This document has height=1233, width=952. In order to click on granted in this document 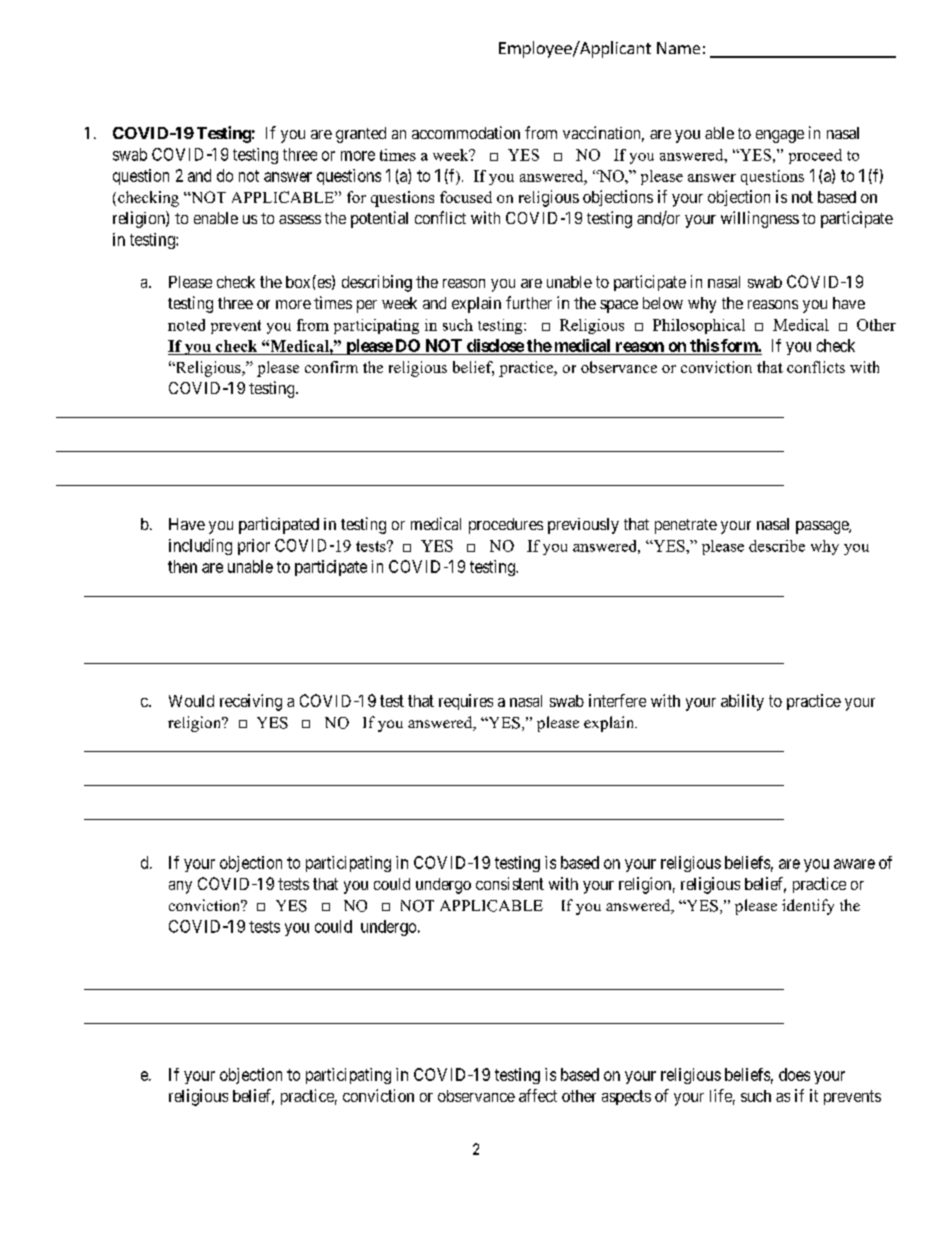, I will do `click(361, 135)`.
